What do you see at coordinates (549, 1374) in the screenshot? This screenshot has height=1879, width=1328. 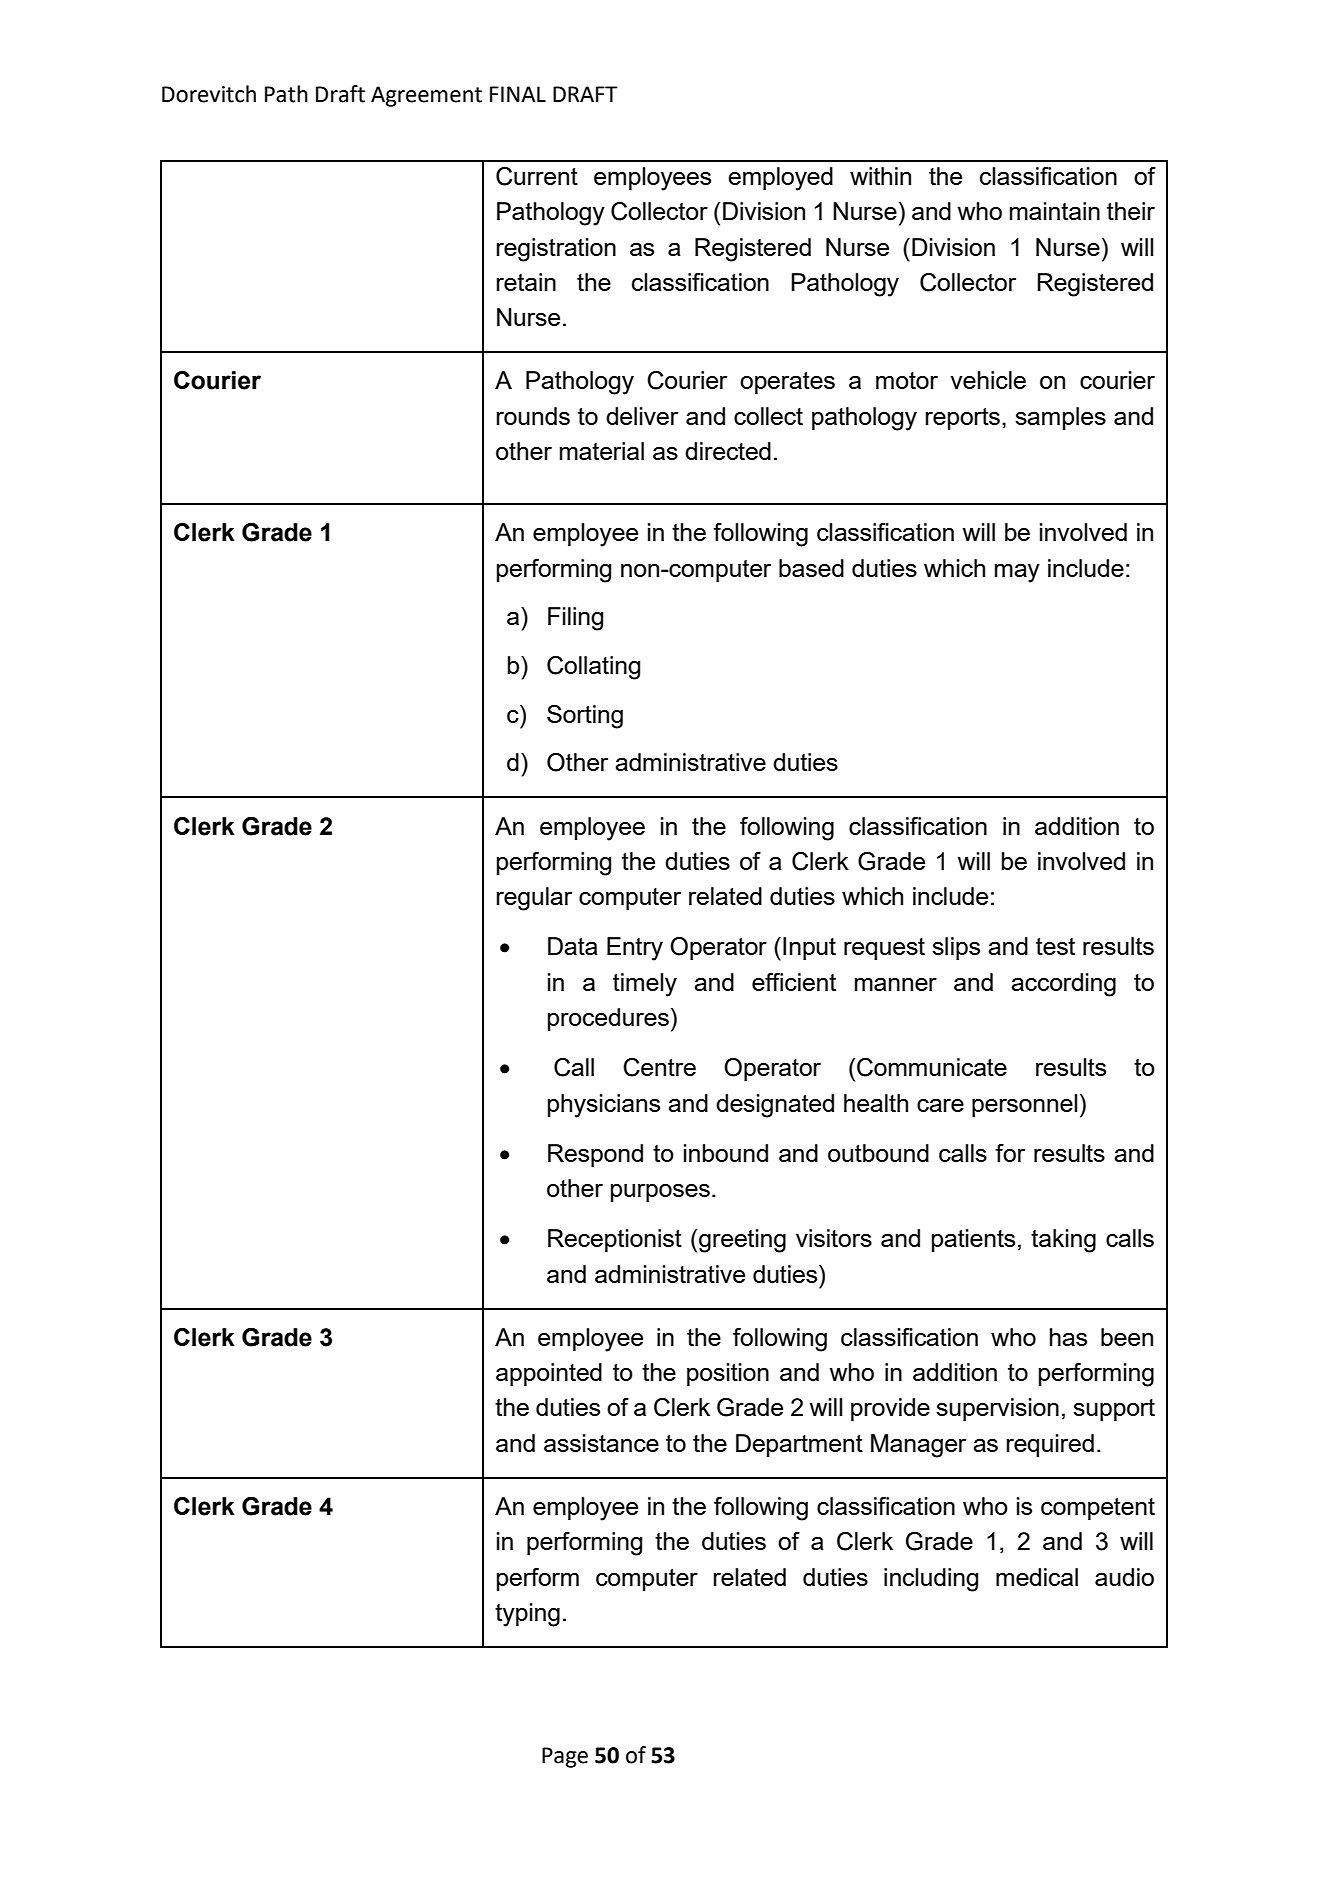 I see `appointed` at bounding box center [549, 1374].
